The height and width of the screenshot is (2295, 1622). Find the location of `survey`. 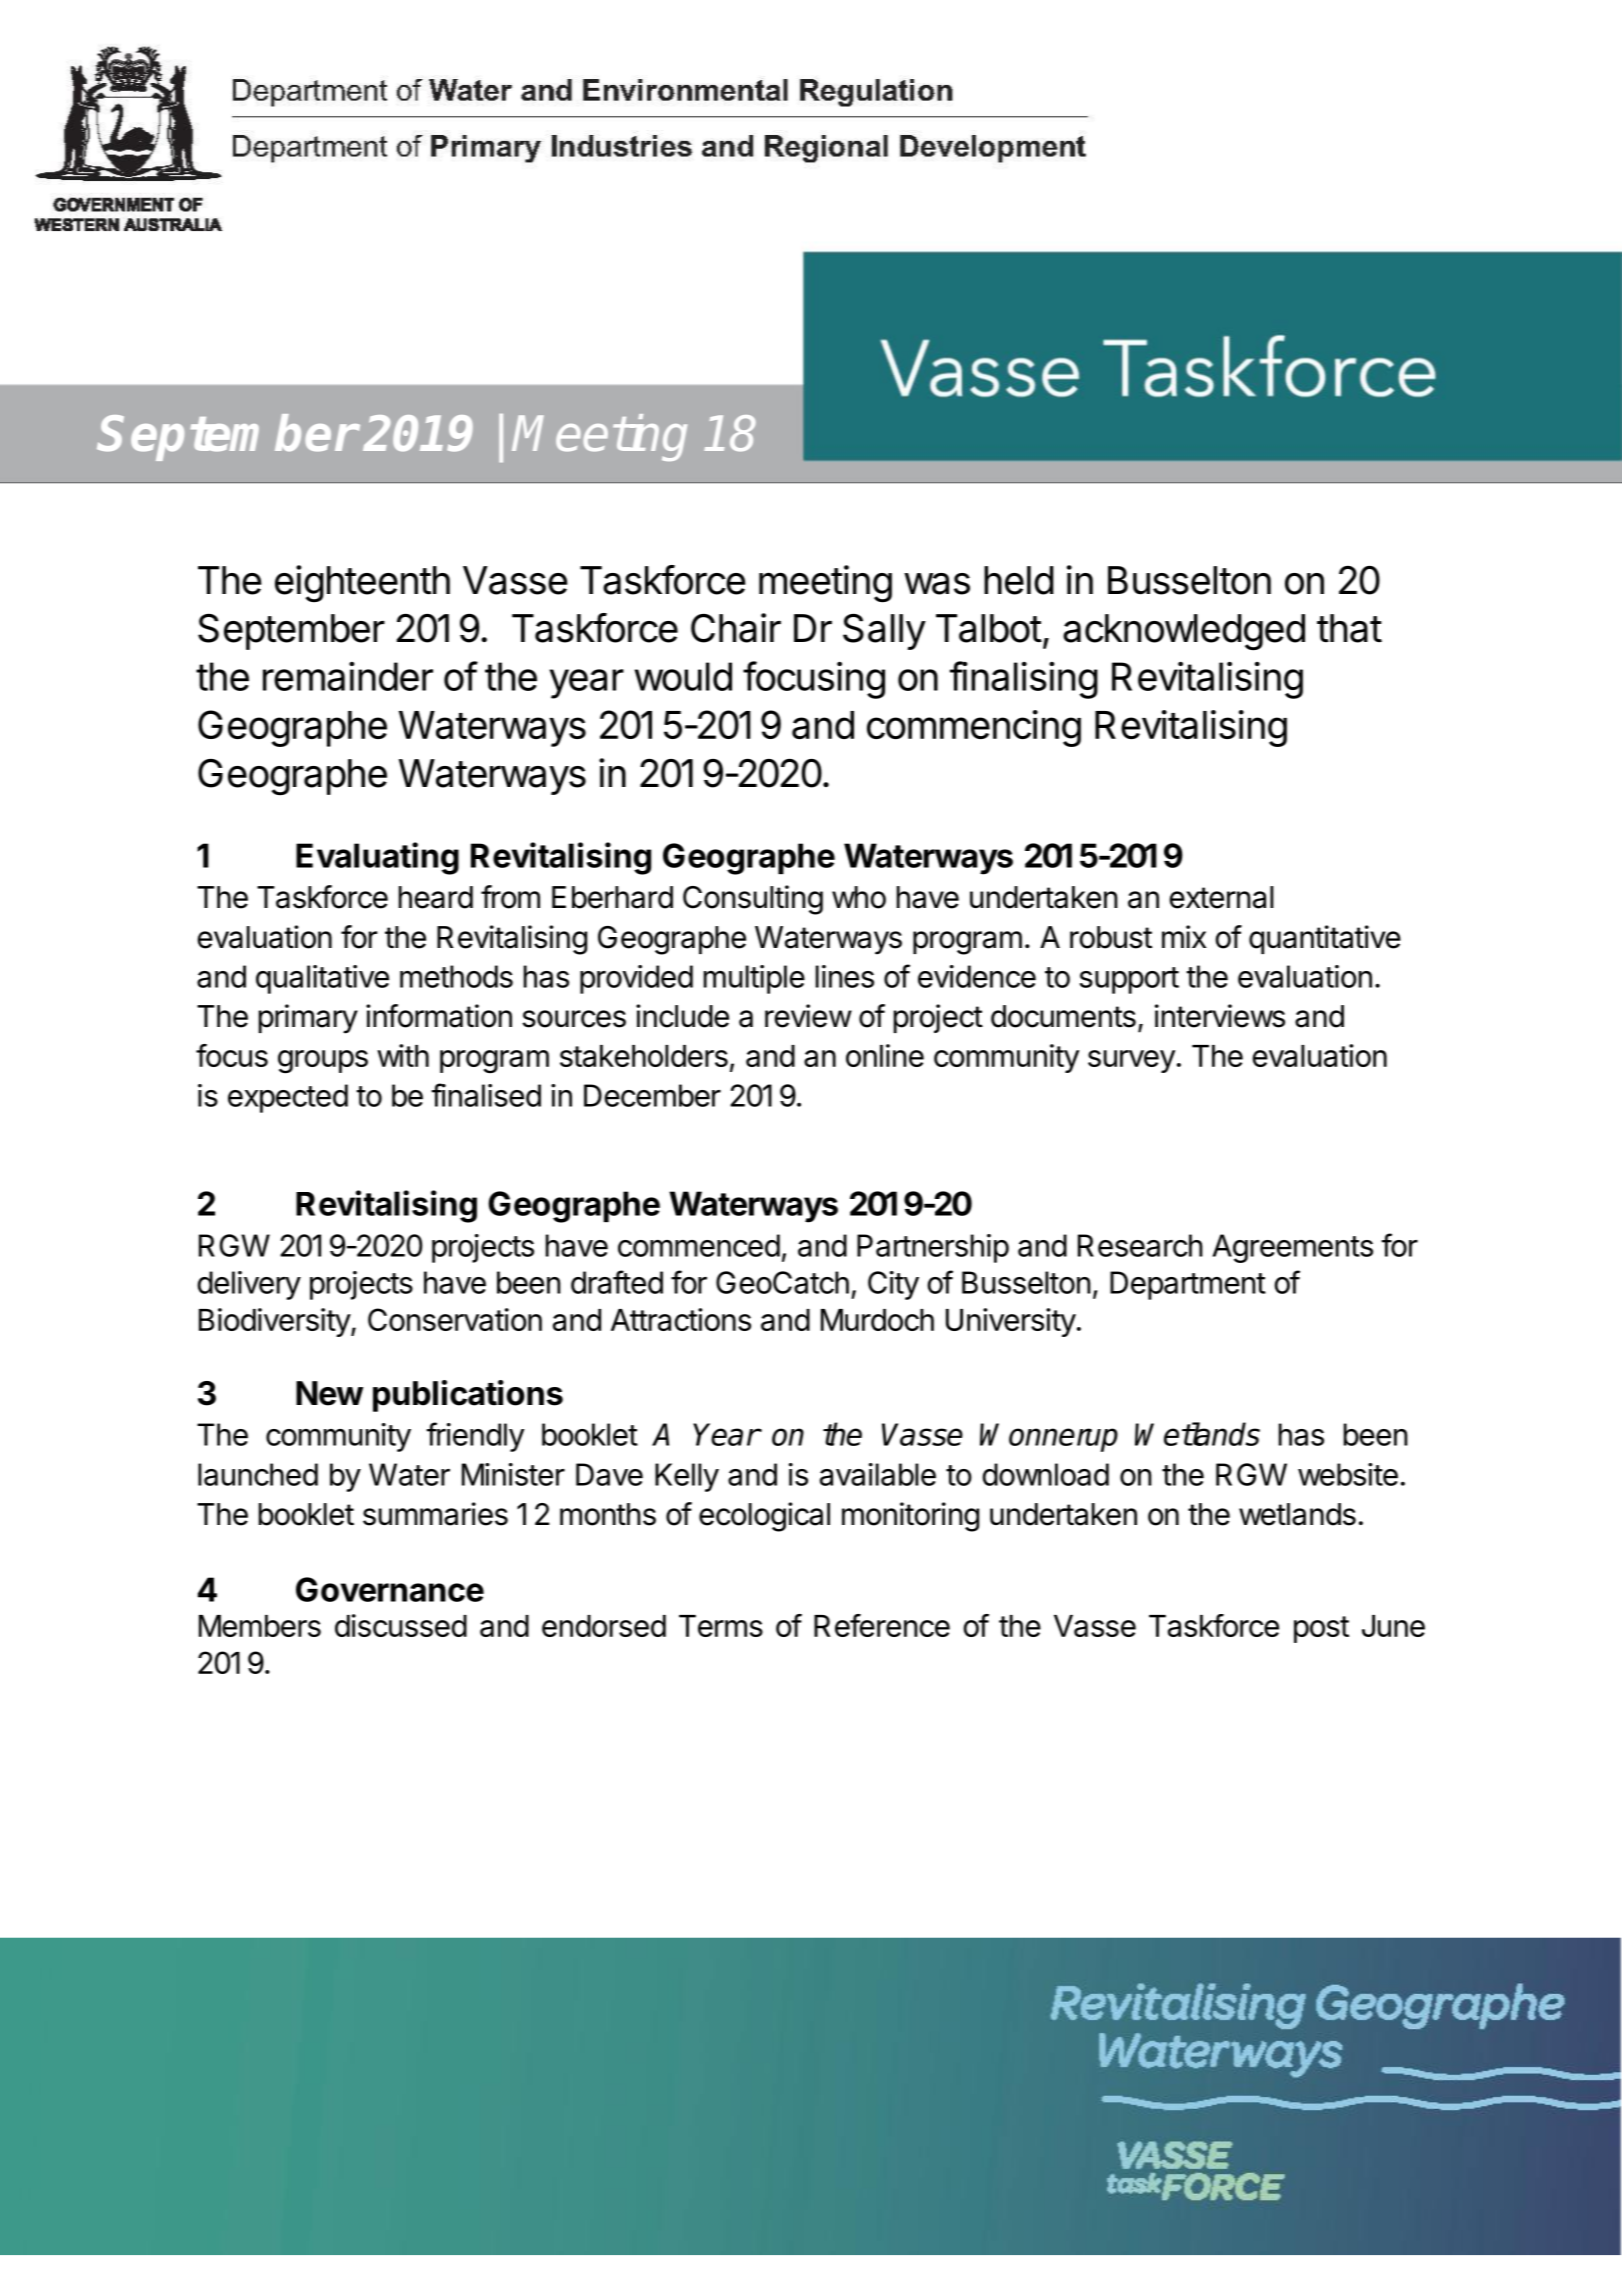

survey is located at coordinates (1131, 1061).
